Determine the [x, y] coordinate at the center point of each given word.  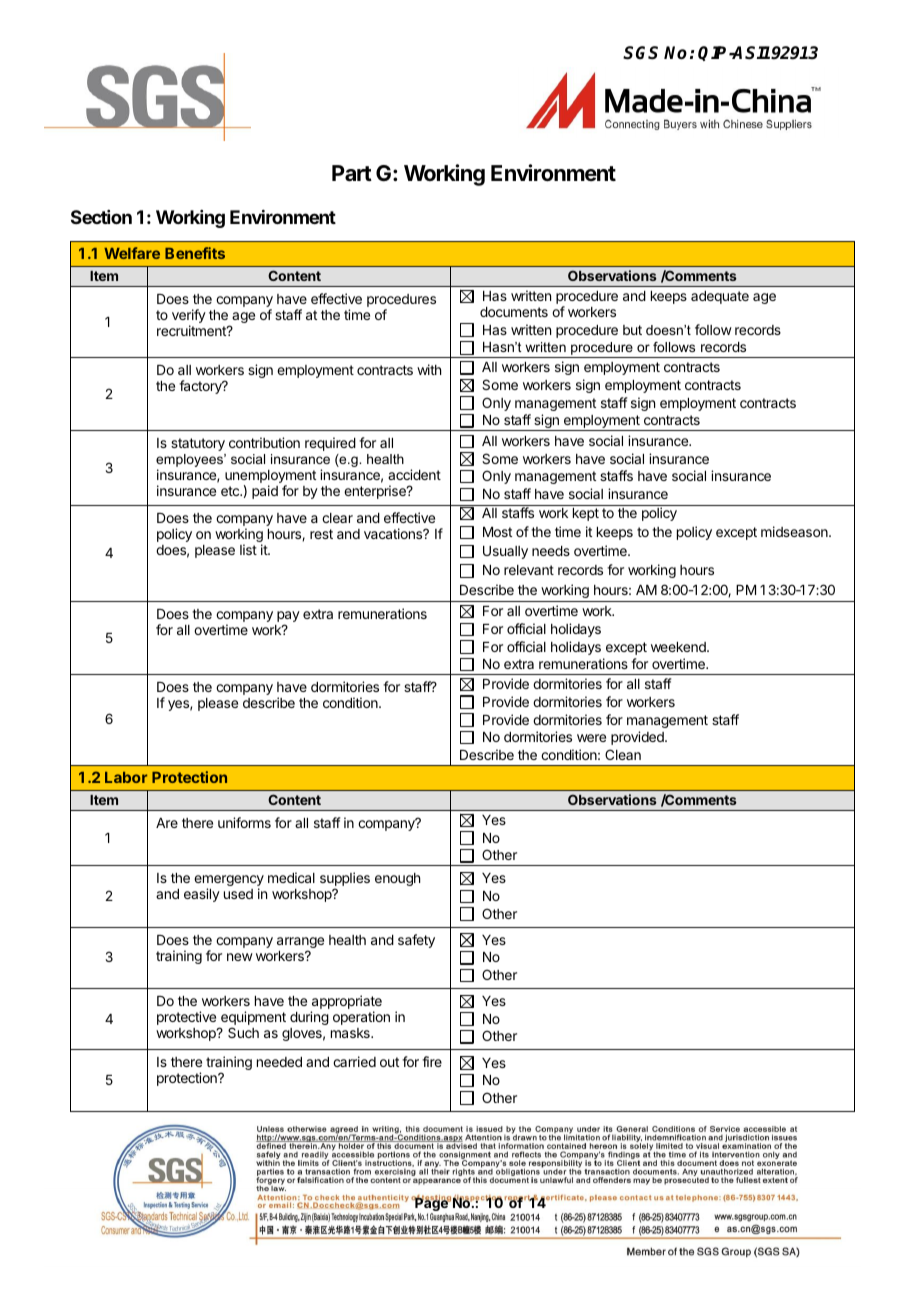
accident [414, 474]
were [591, 738]
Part [352, 173]
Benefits [195, 253]
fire [432, 1061]
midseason [795, 531]
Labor [126, 777]
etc [231, 491]
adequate [720, 297]
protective [186, 1018]
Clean [623, 754]
